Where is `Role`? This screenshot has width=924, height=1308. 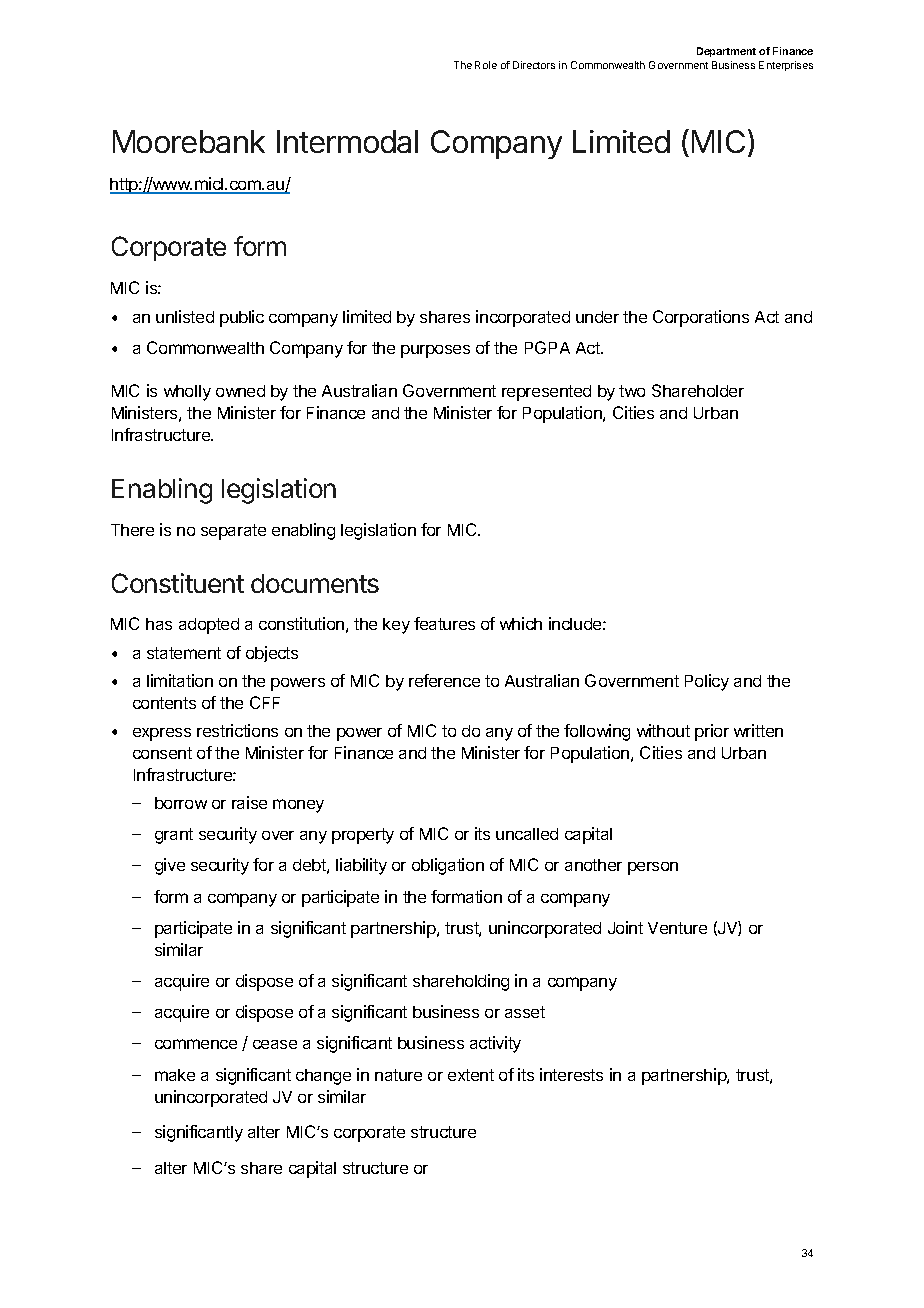 Role is located at coordinates (486, 65).
